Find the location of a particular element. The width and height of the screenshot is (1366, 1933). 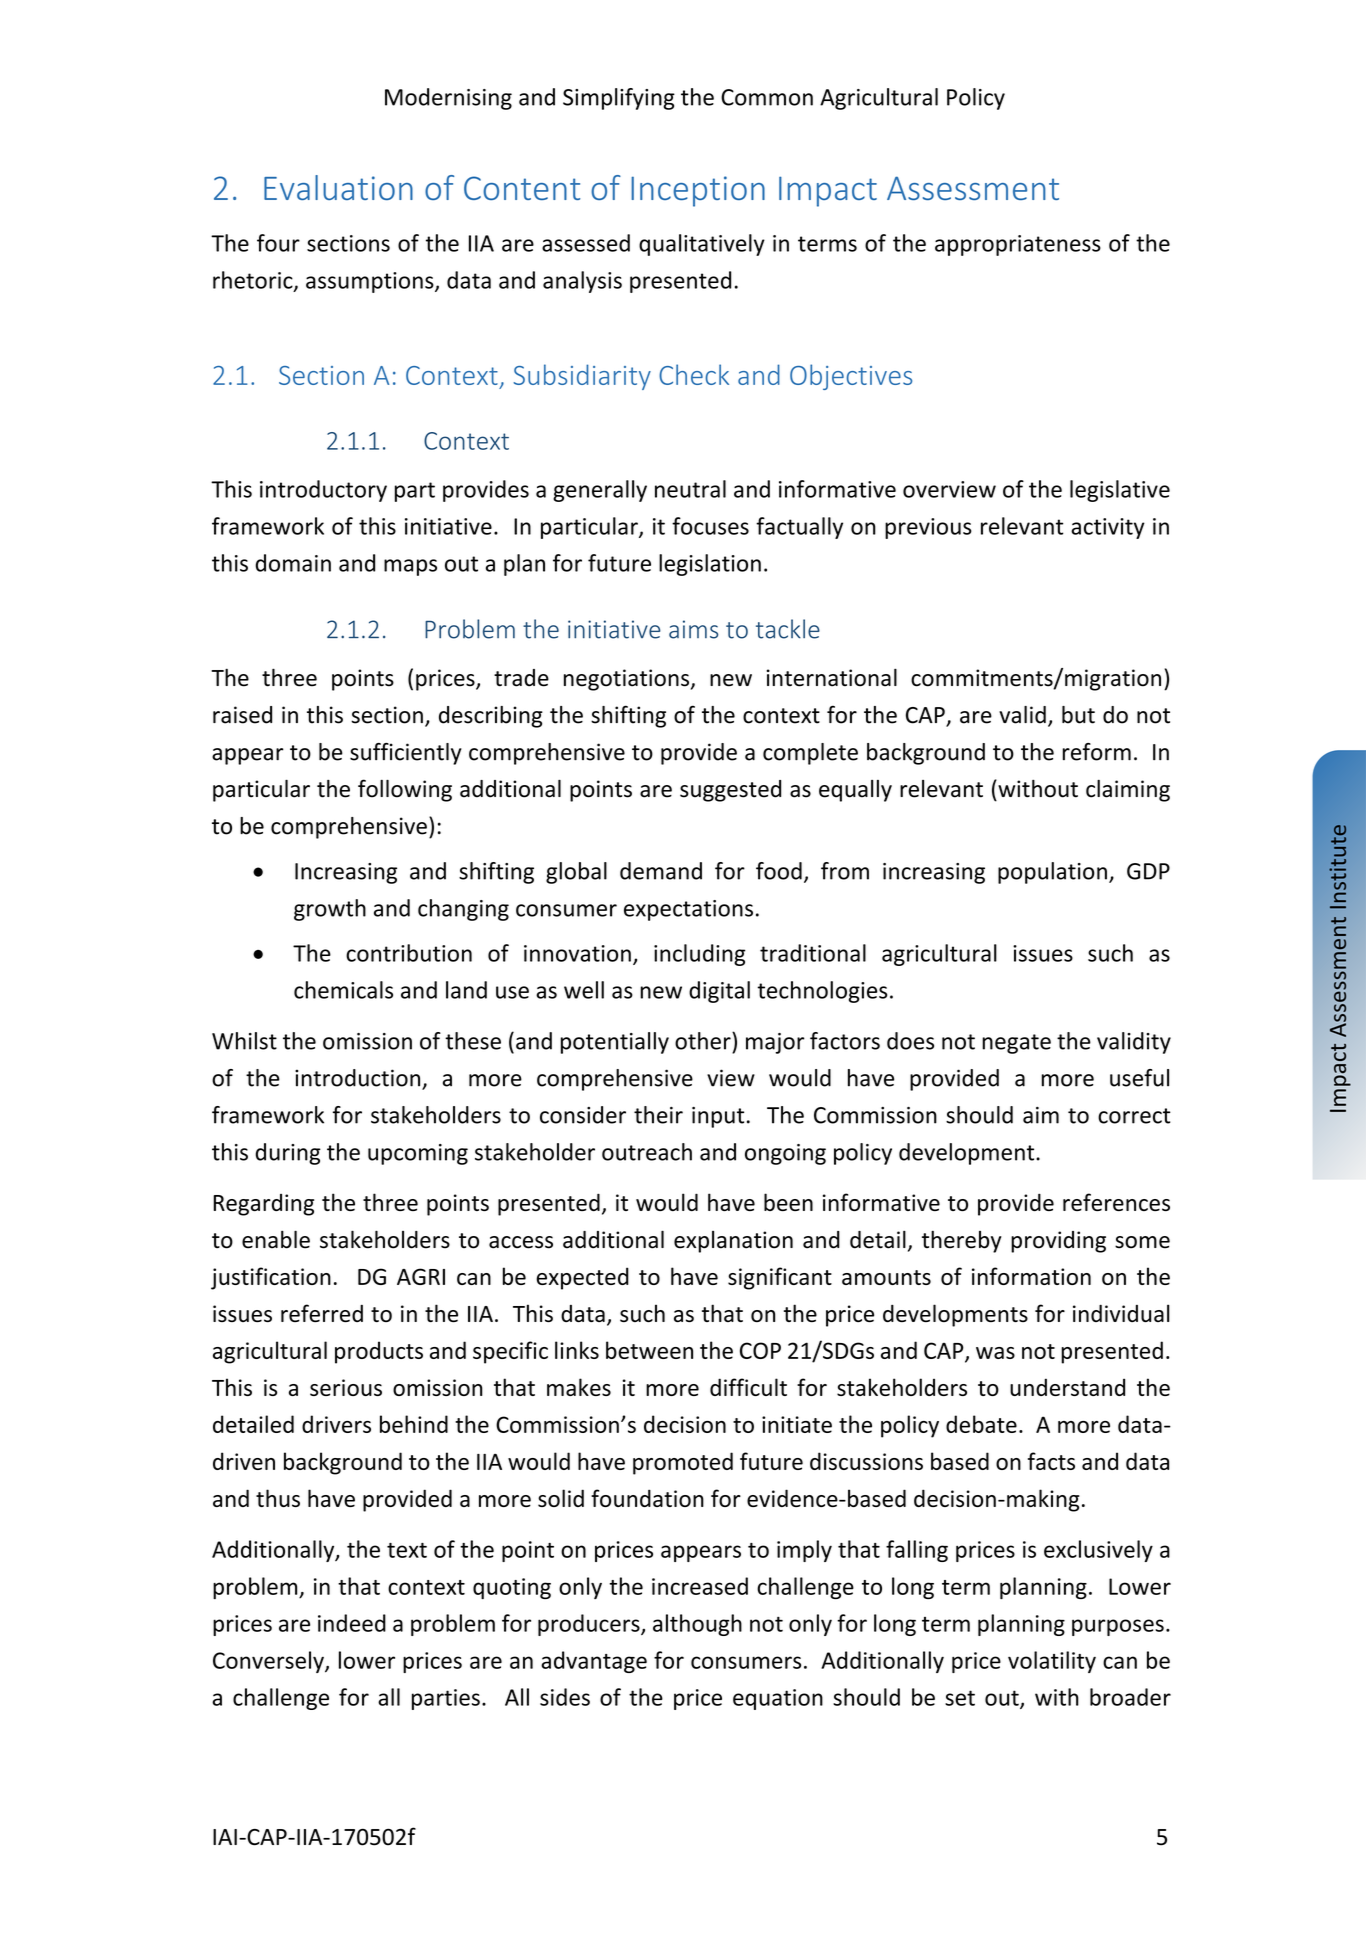

neutral is located at coordinates (690, 489).
